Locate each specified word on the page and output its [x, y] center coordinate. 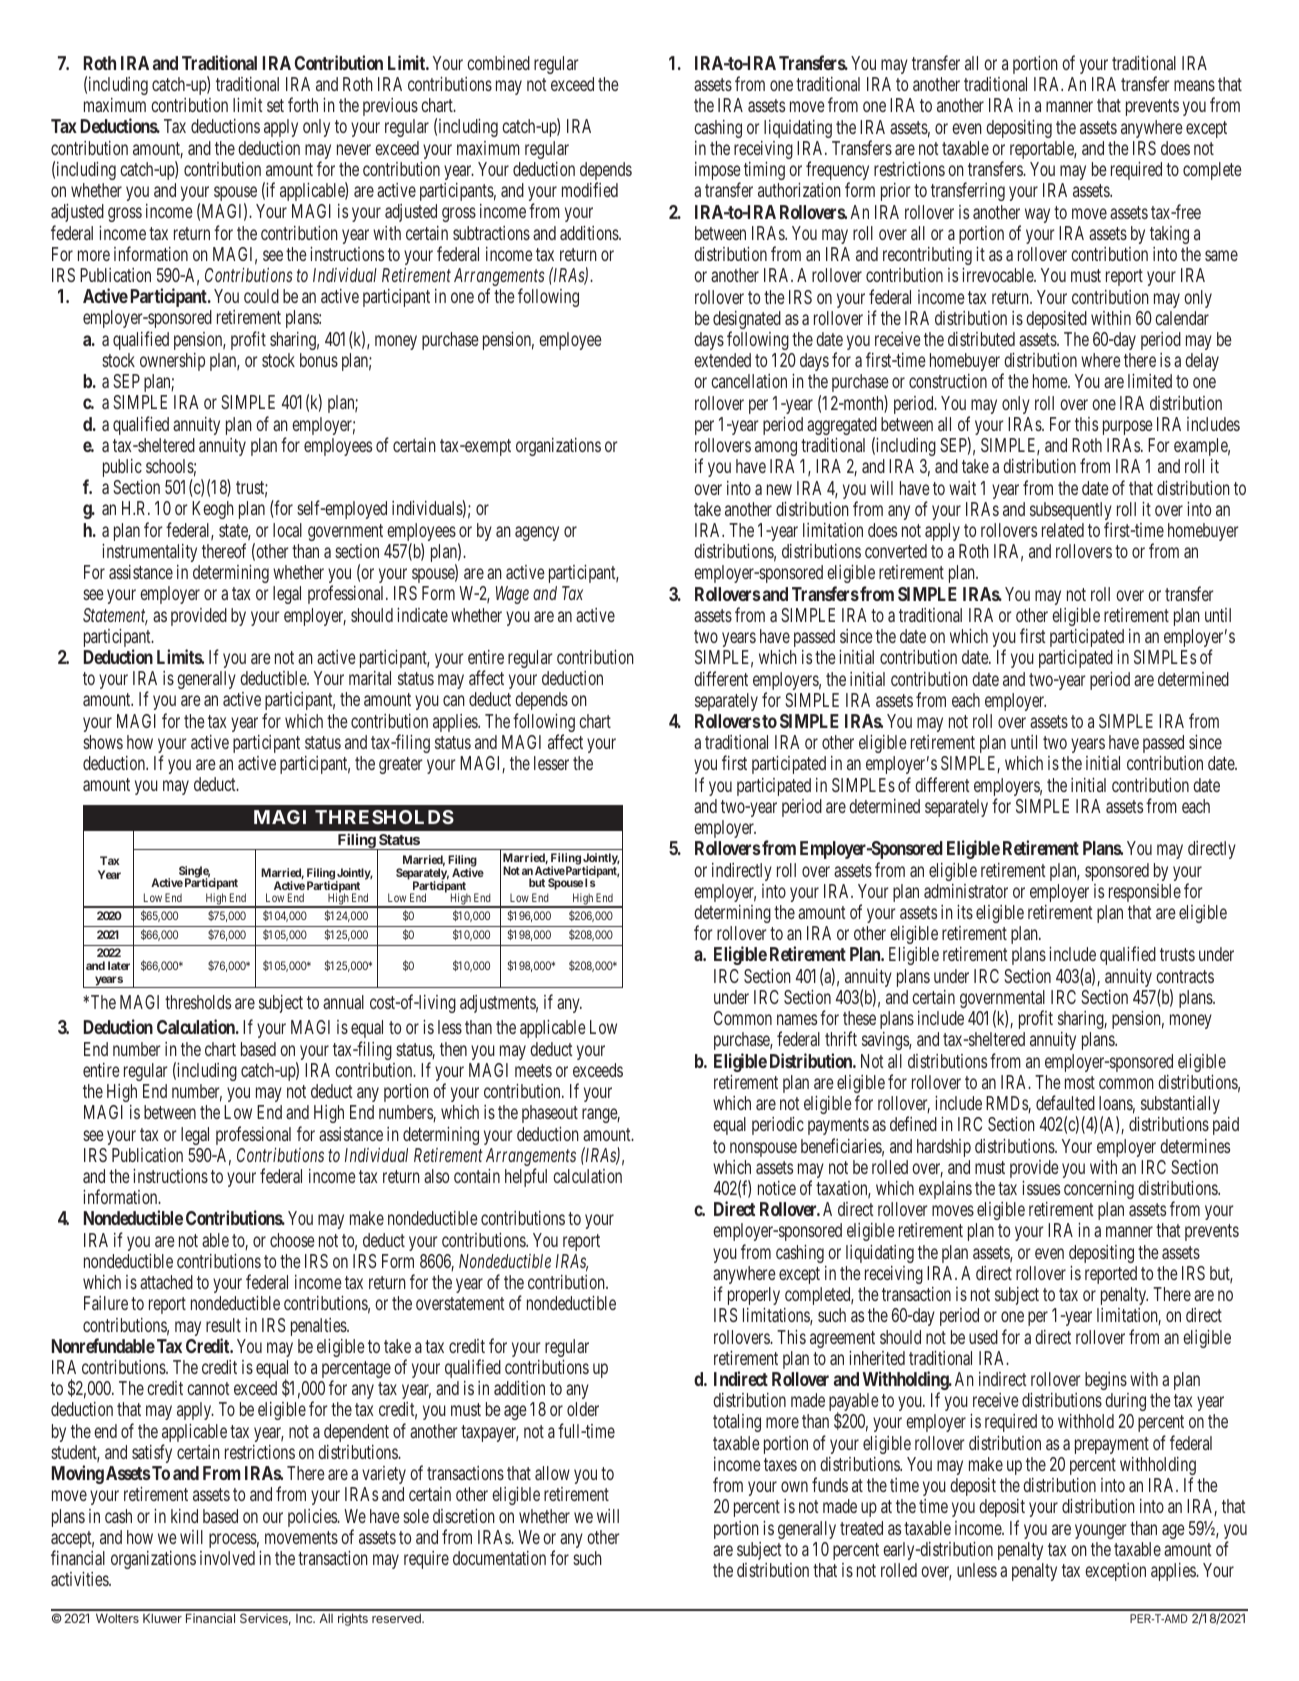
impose [718, 172]
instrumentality [149, 552]
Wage [512, 595]
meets [533, 1070]
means [1194, 86]
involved [227, 1558]
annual [343, 1002]
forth [303, 104]
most [1080, 1082]
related [1063, 530]
